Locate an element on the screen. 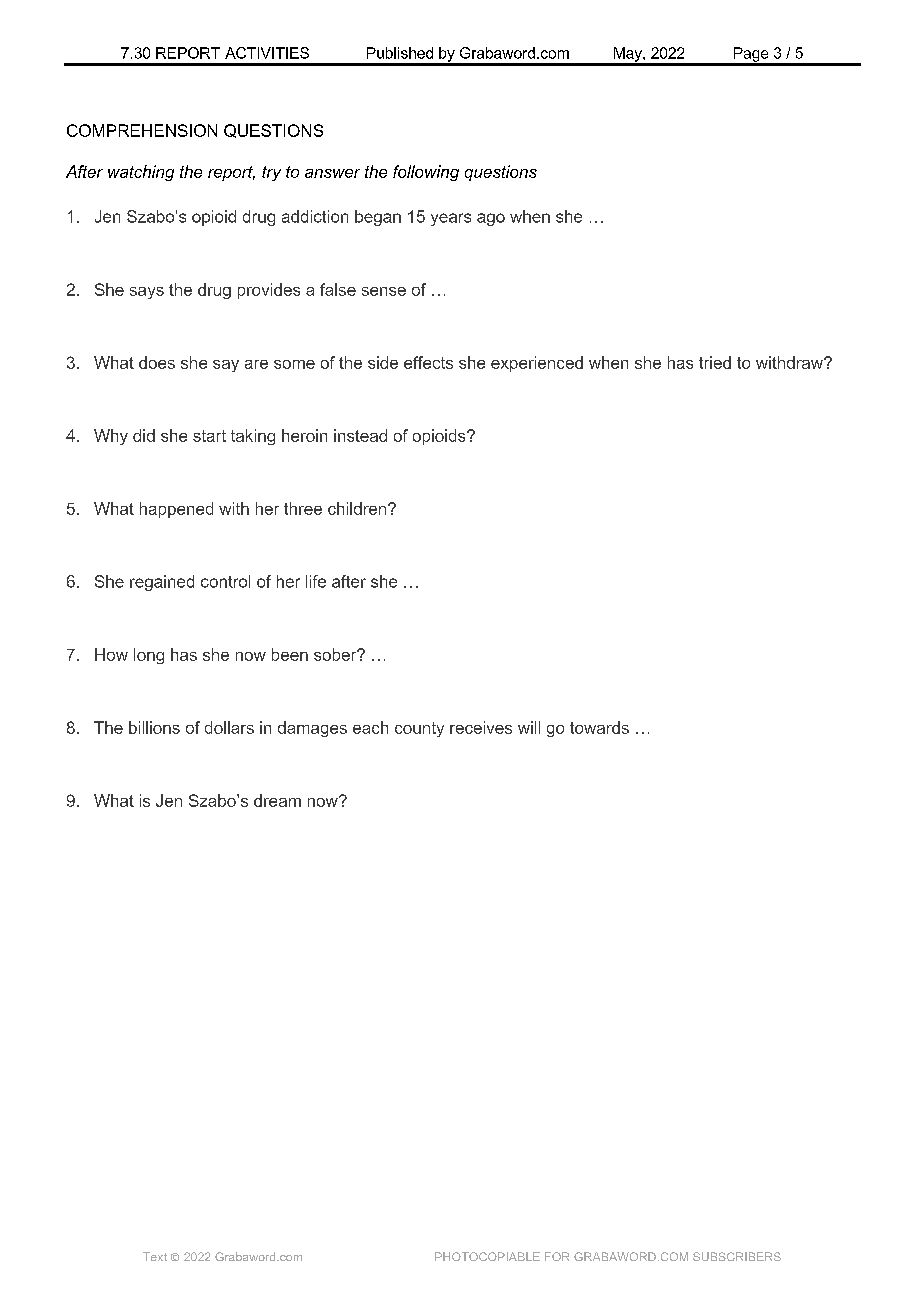 The image size is (924, 1308). county is located at coordinates (419, 729).
